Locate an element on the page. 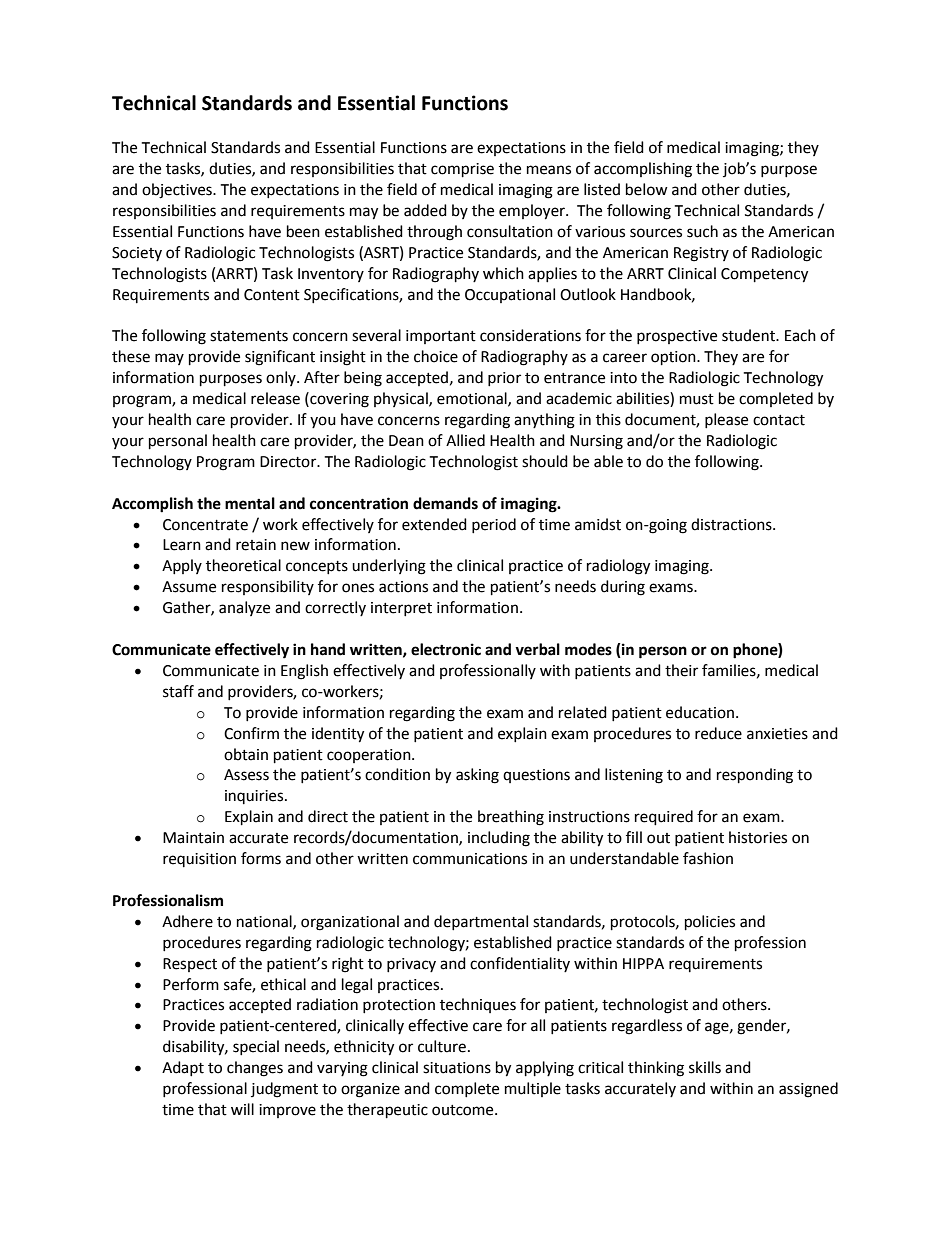 The height and width of the document is (1233, 952). Assess is located at coordinates (246, 775).
